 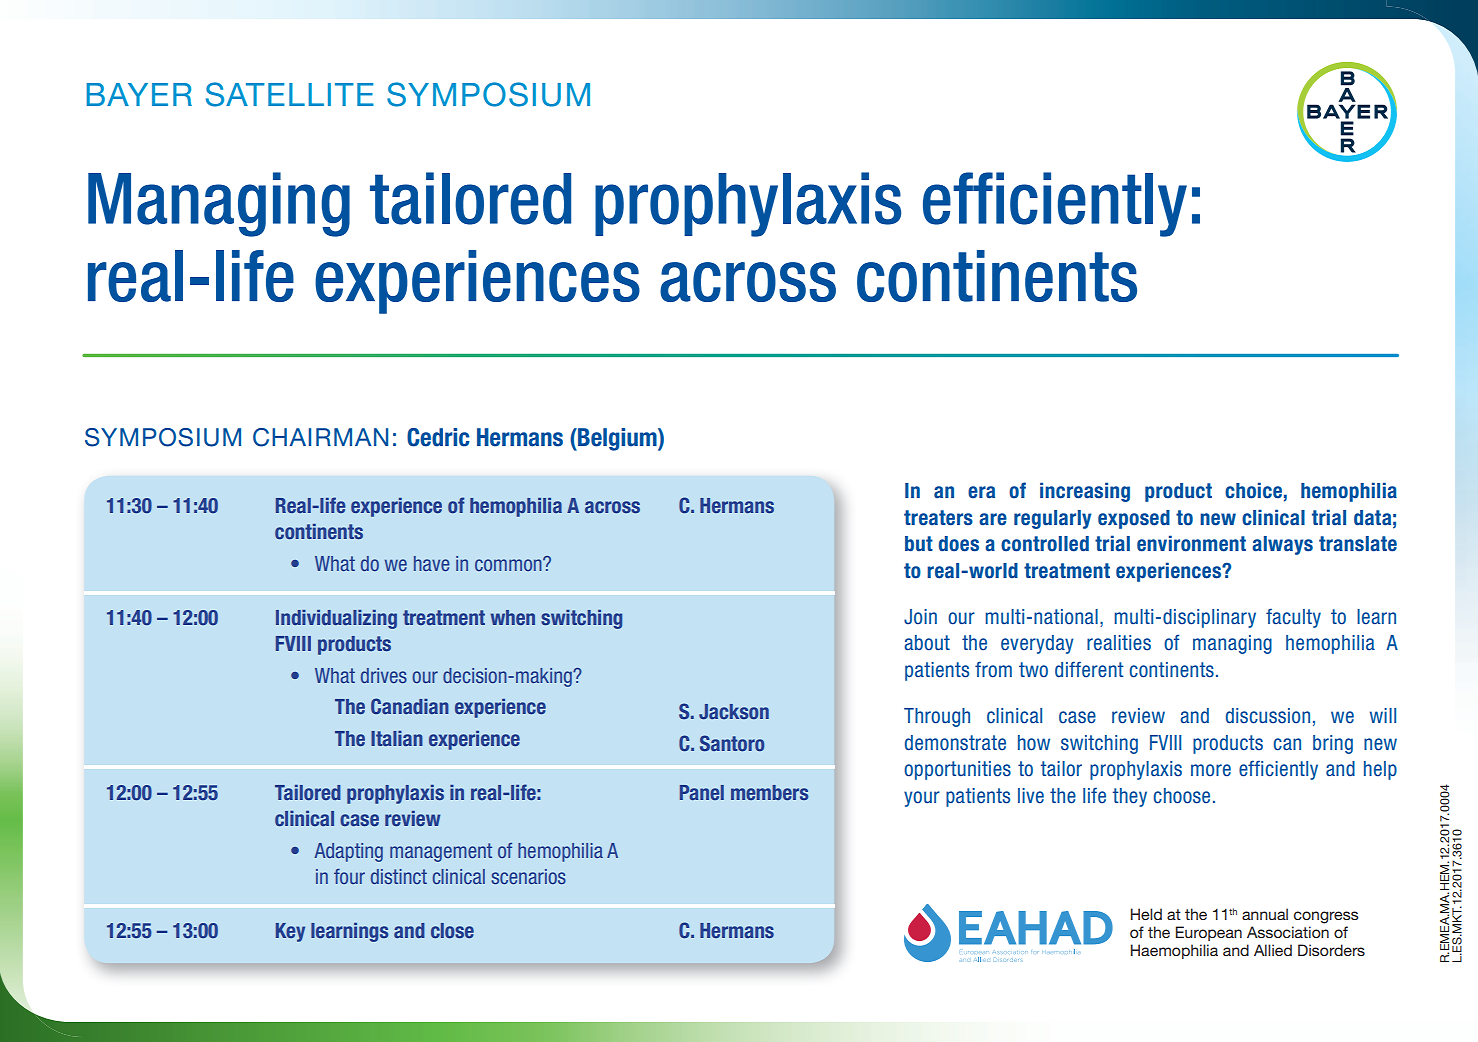 I want to click on SATELLITE, so click(x=290, y=94).
